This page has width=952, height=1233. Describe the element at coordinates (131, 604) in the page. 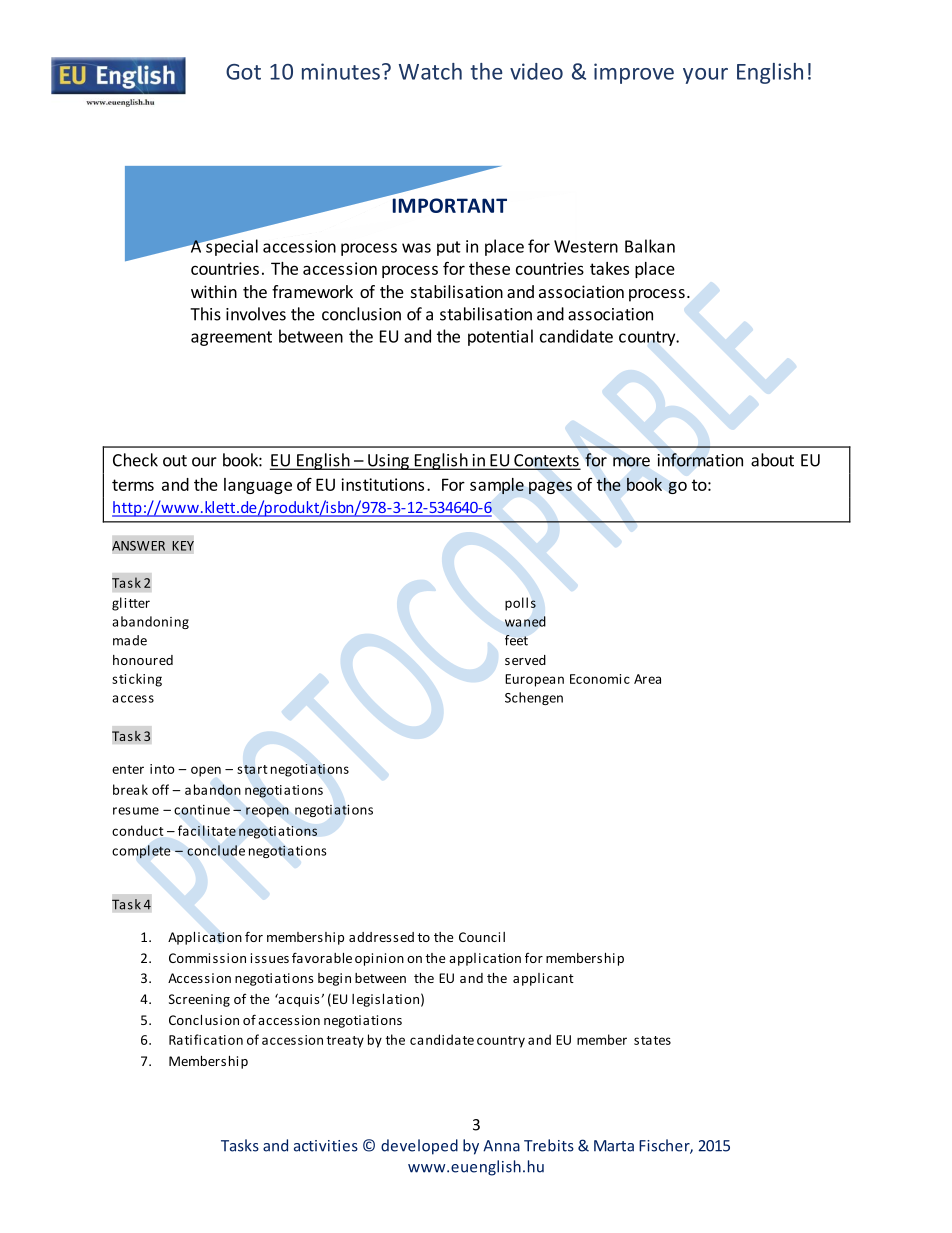

I see `glitter` at that location.
